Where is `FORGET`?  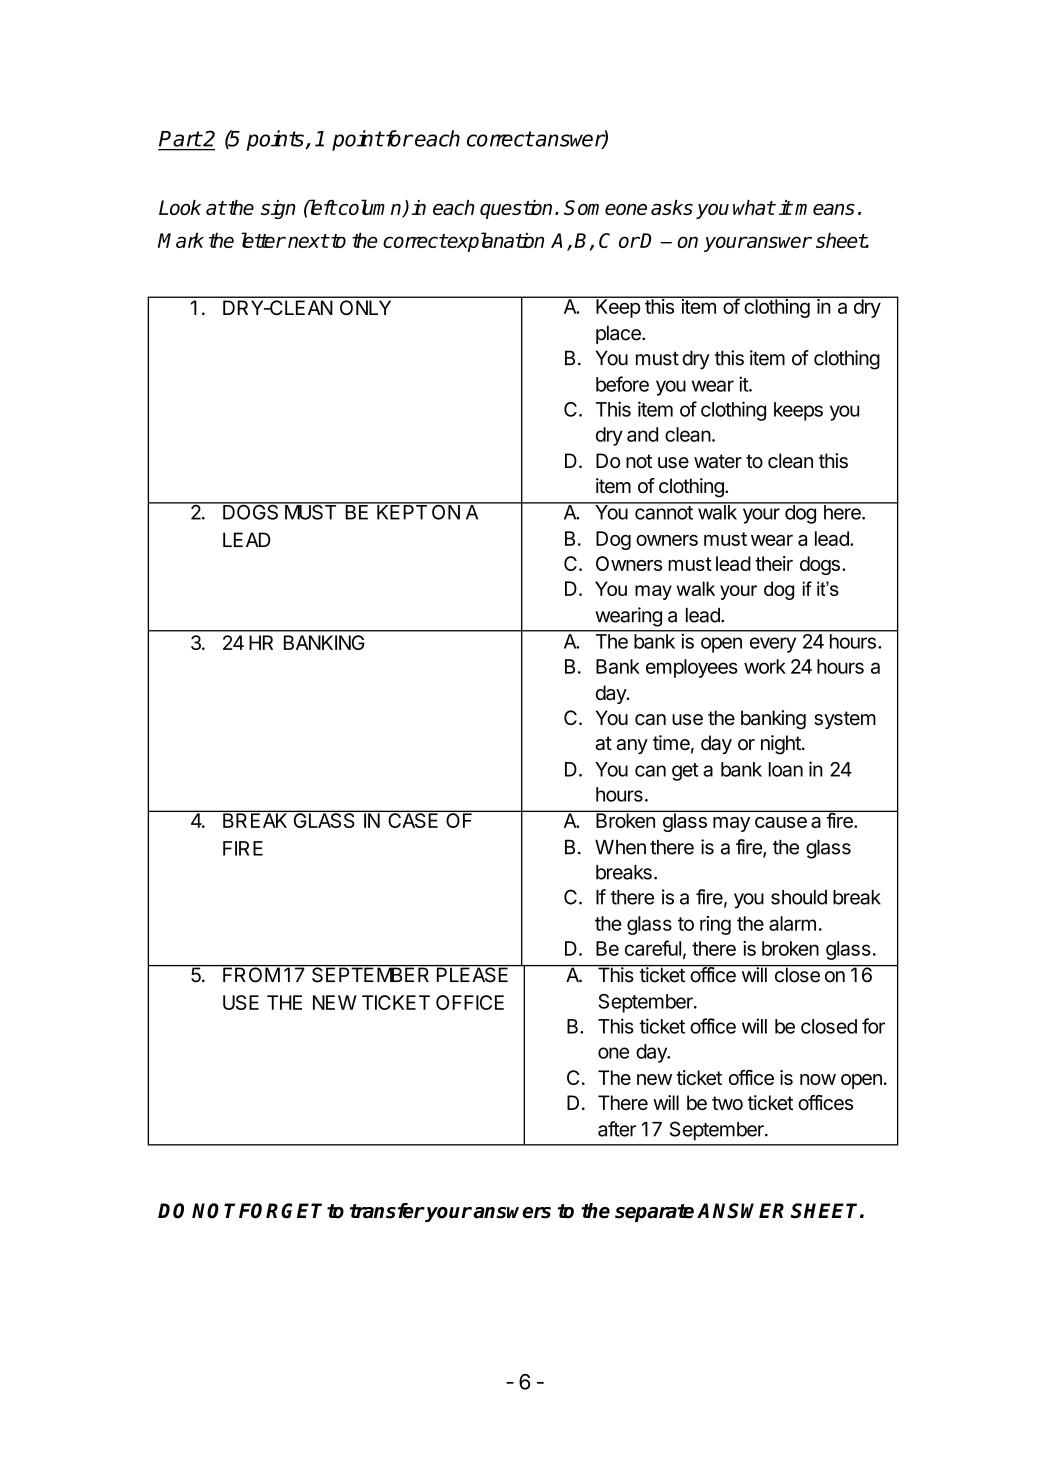 FORGET is located at coordinates (280, 1211).
